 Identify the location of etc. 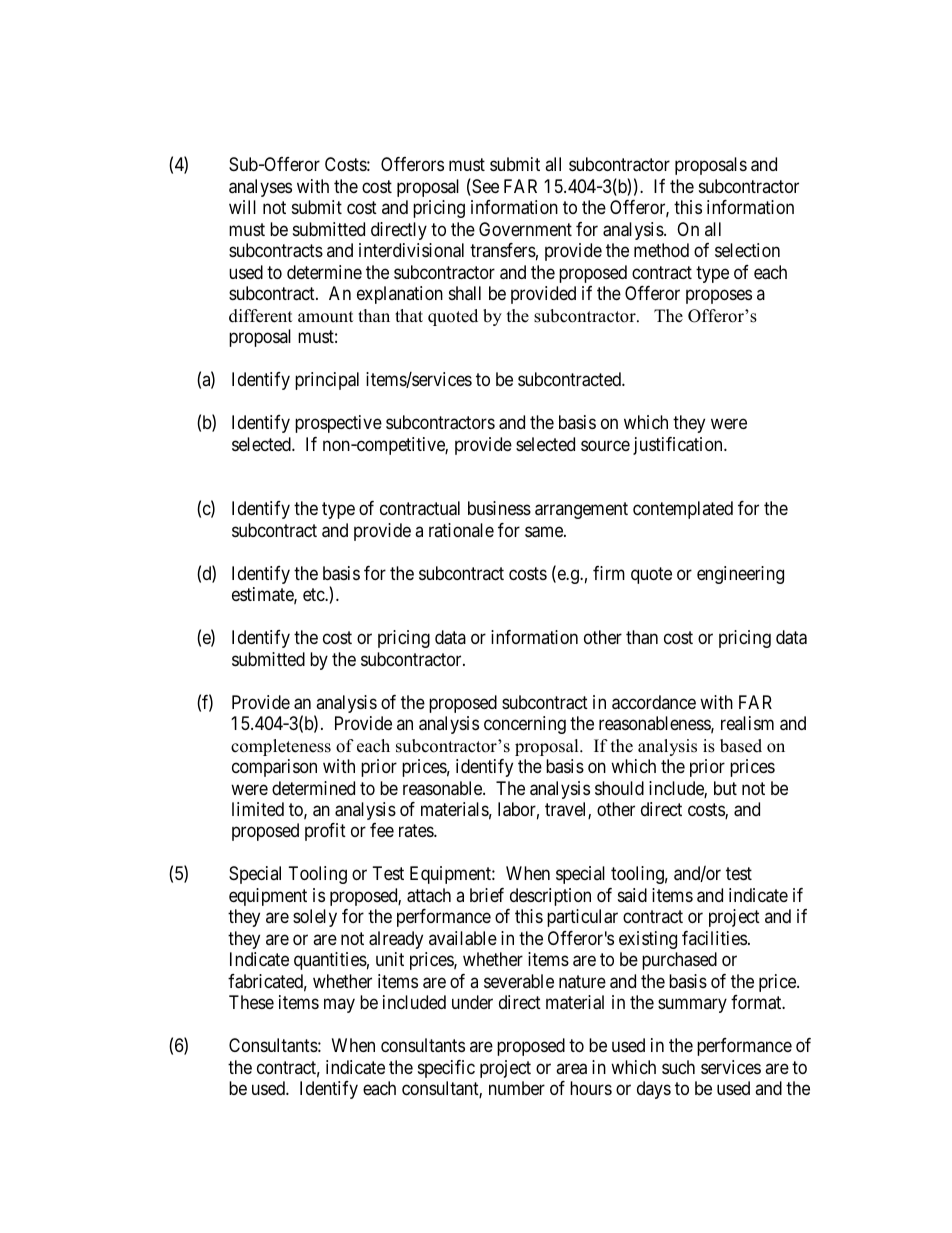
(314, 594).
